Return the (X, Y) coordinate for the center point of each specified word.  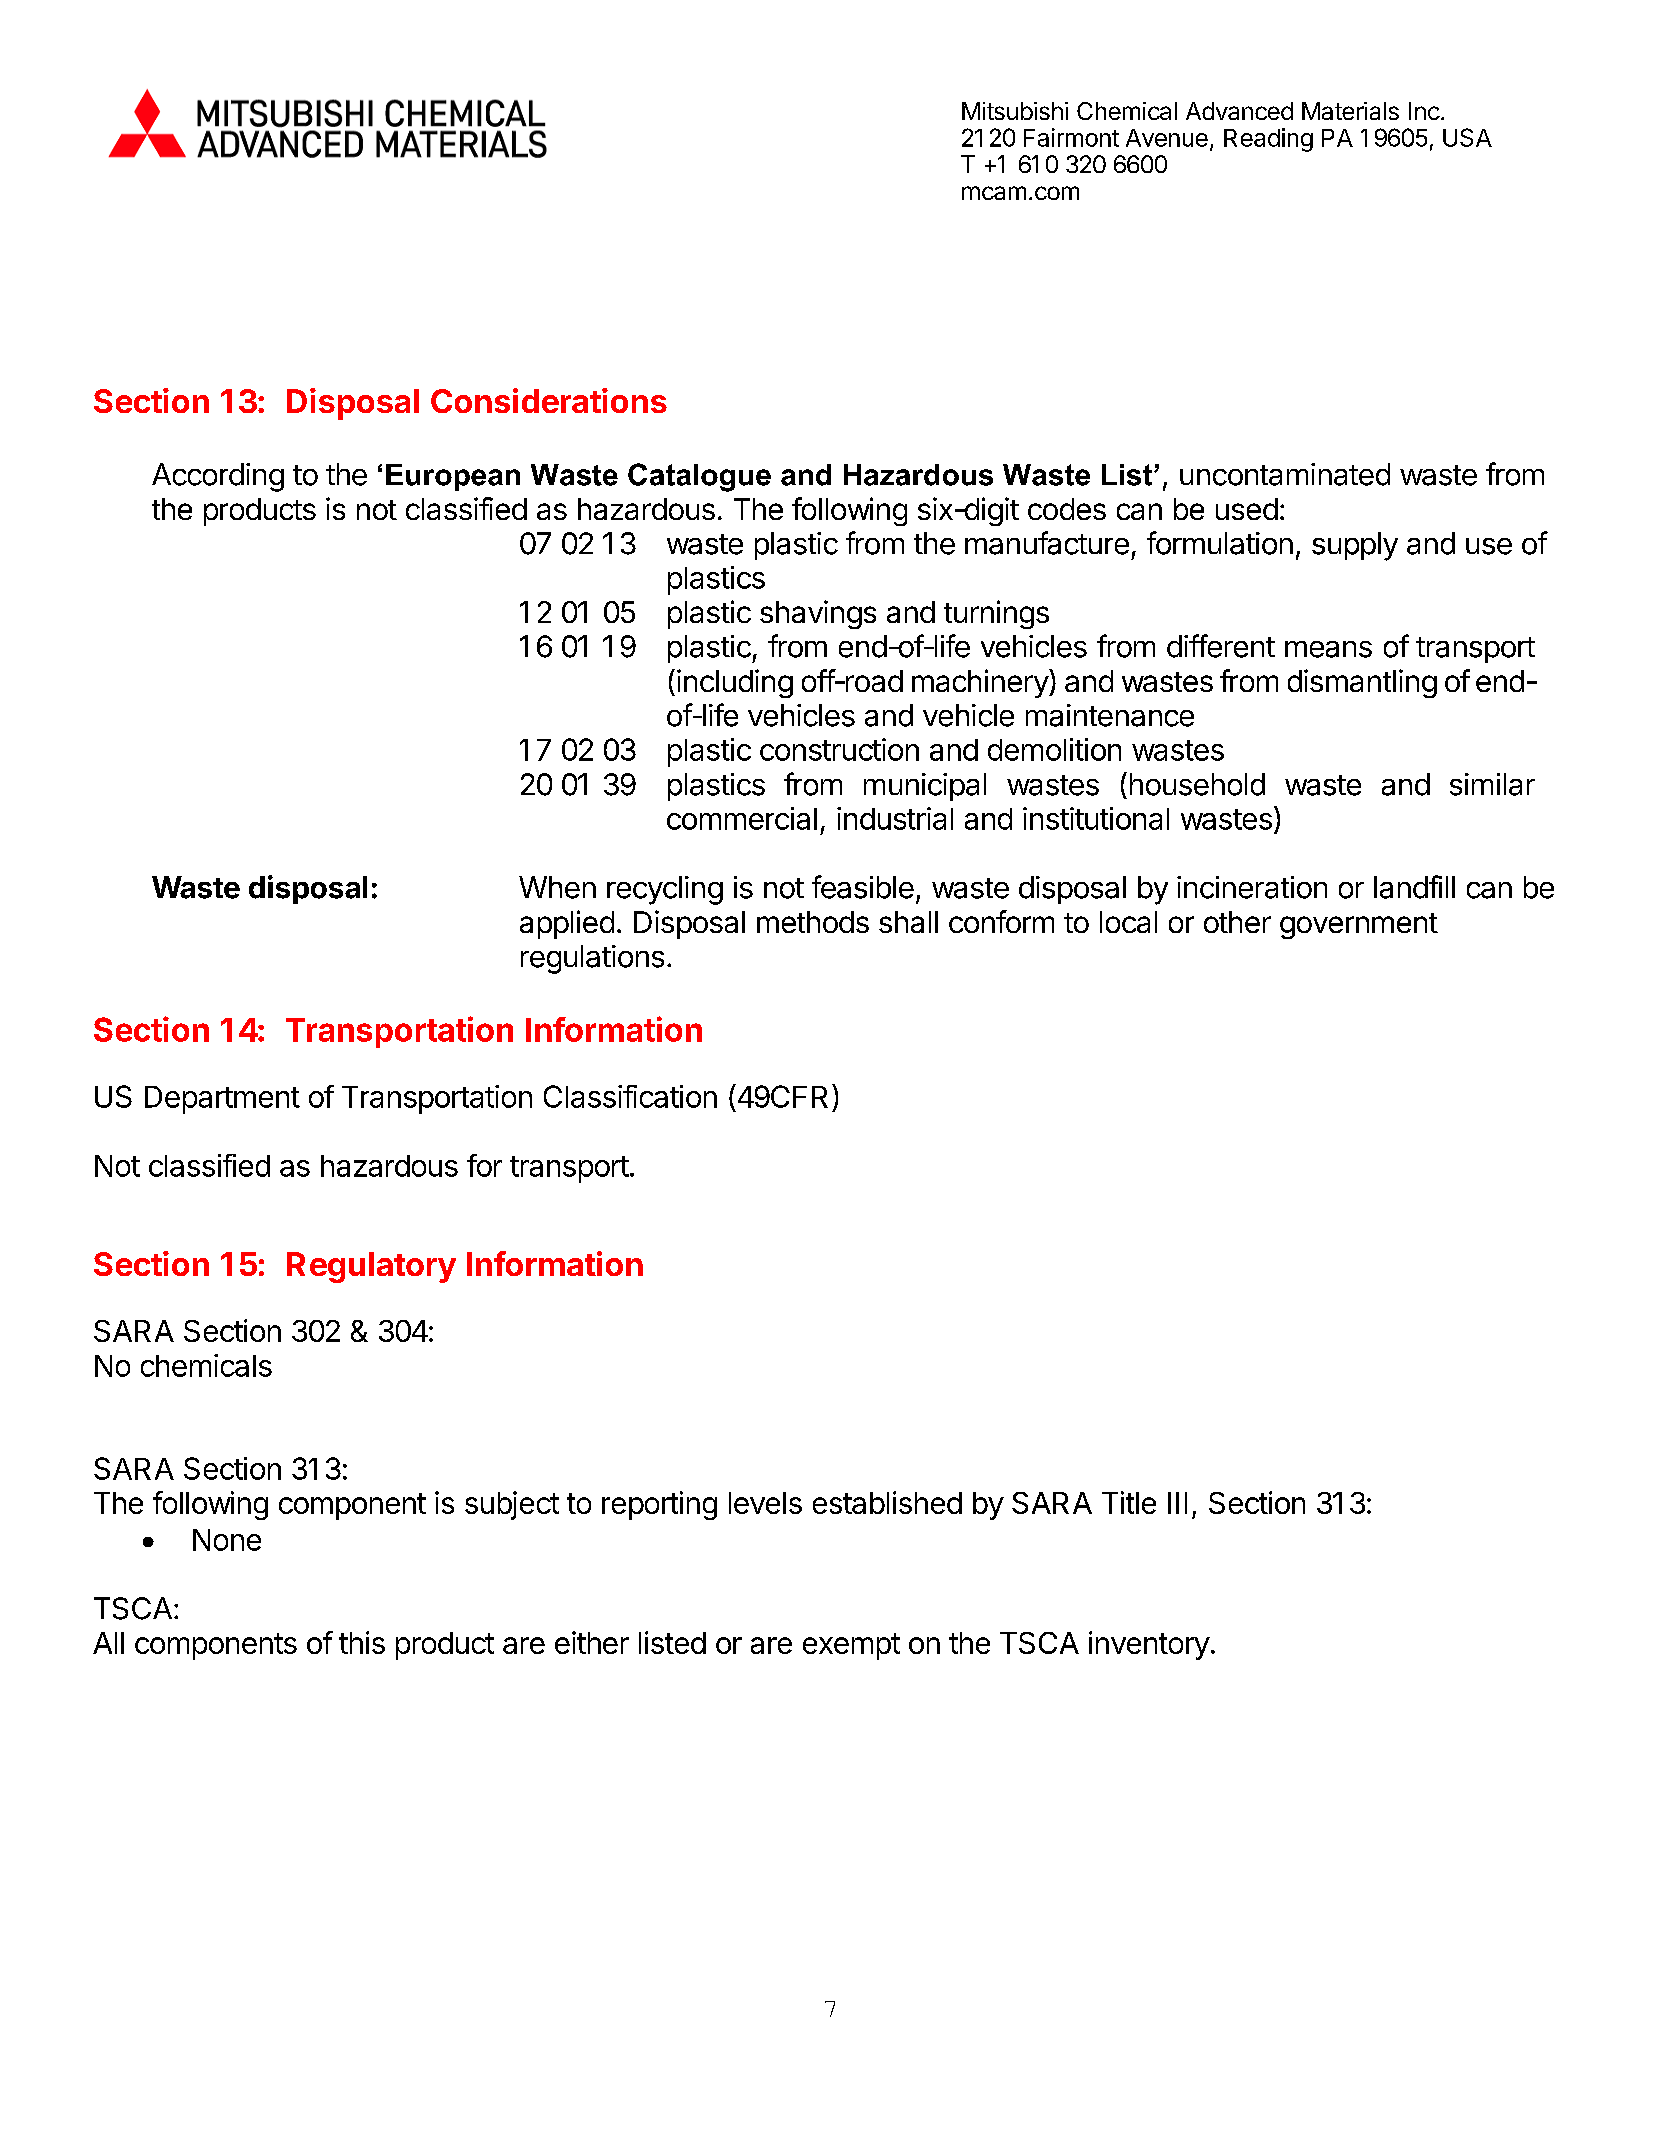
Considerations (549, 400)
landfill (1414, 887)
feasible (863, 887)
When (557, 887)
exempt (851, 1646)
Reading (1268, 140)
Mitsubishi (1015, 111)
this (362, 1642)
